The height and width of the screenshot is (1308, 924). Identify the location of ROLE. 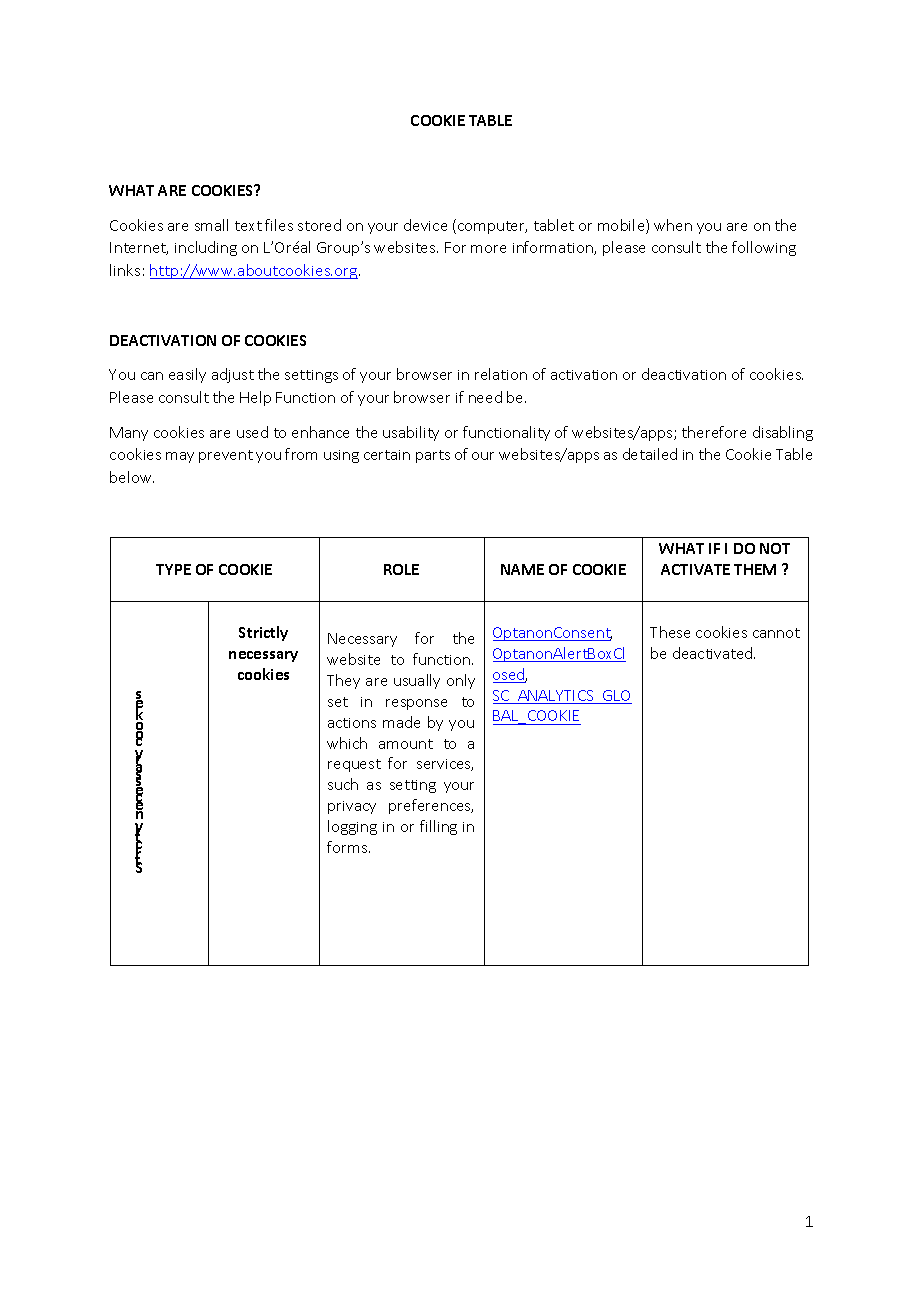
(401, 569).
